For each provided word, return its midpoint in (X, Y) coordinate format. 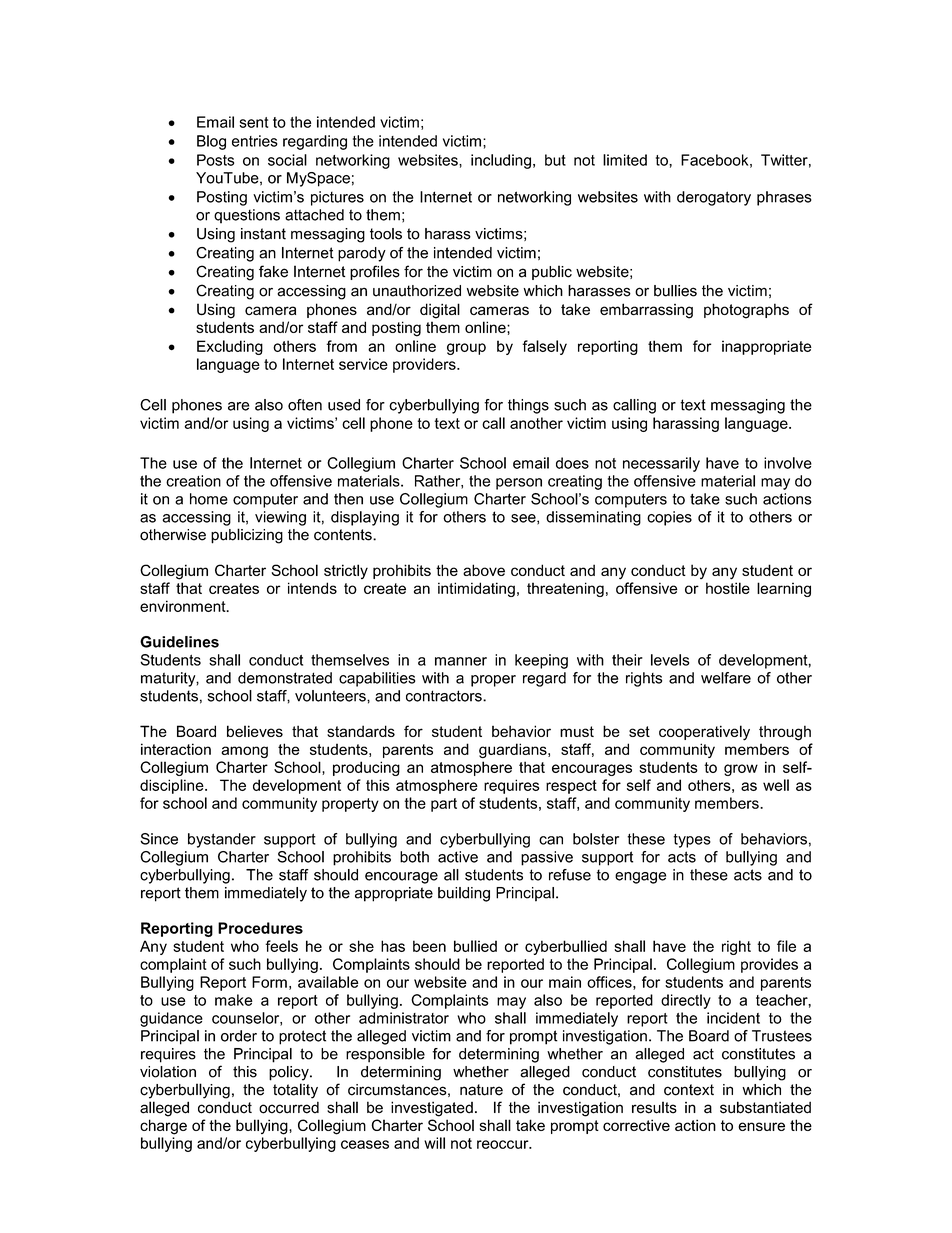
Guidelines (179, 642)
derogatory (714, 198)
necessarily (661, 464)
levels (670, 660)
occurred (289, 1107)
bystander (222, 840)
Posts (215, 160)
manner (461, 661)
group (466, 349)
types (692, 841)
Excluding (230, 347)
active (458, 857)
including (501, 161)
